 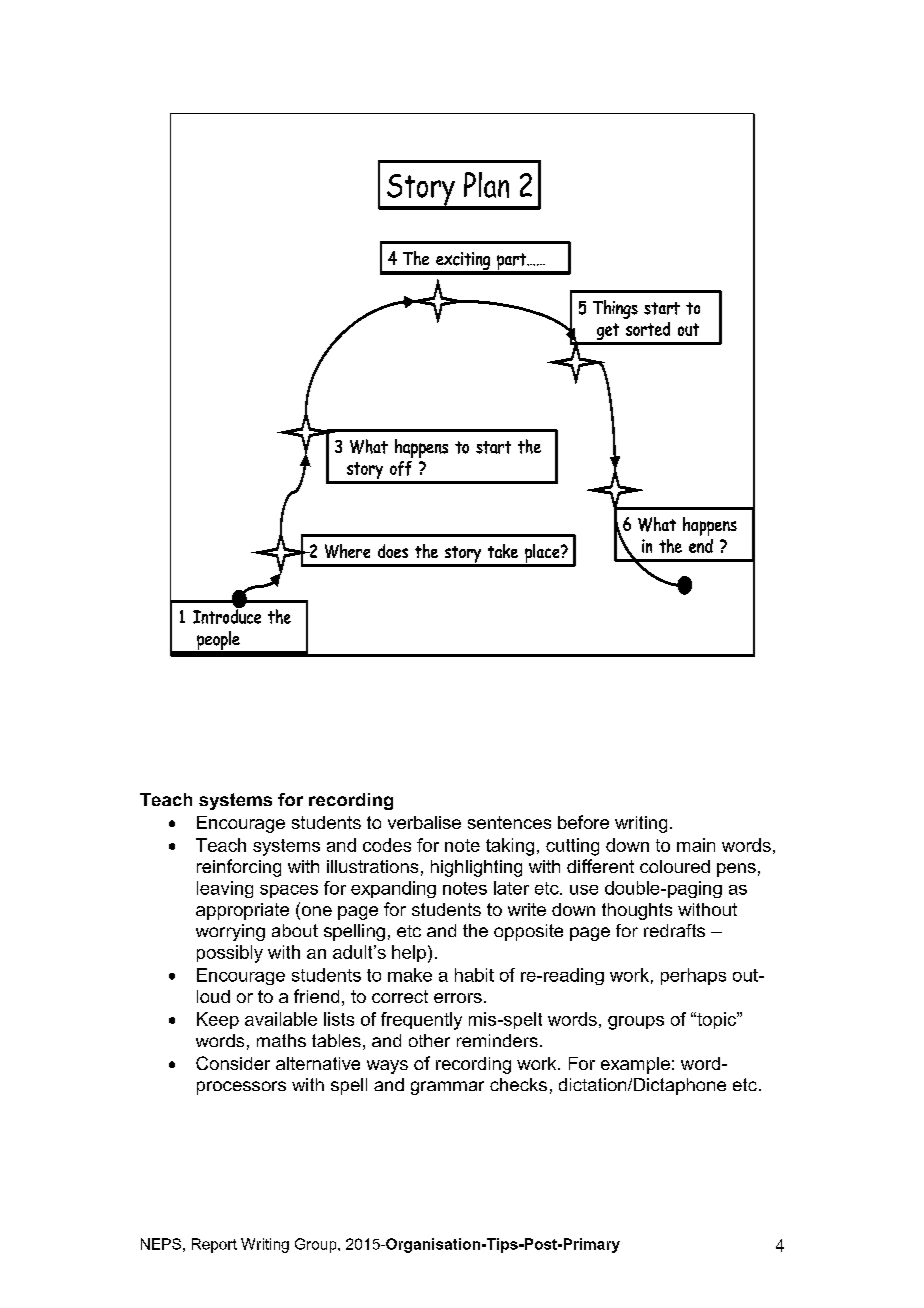 I want to click on Plan, so click(x=486, y=185).
